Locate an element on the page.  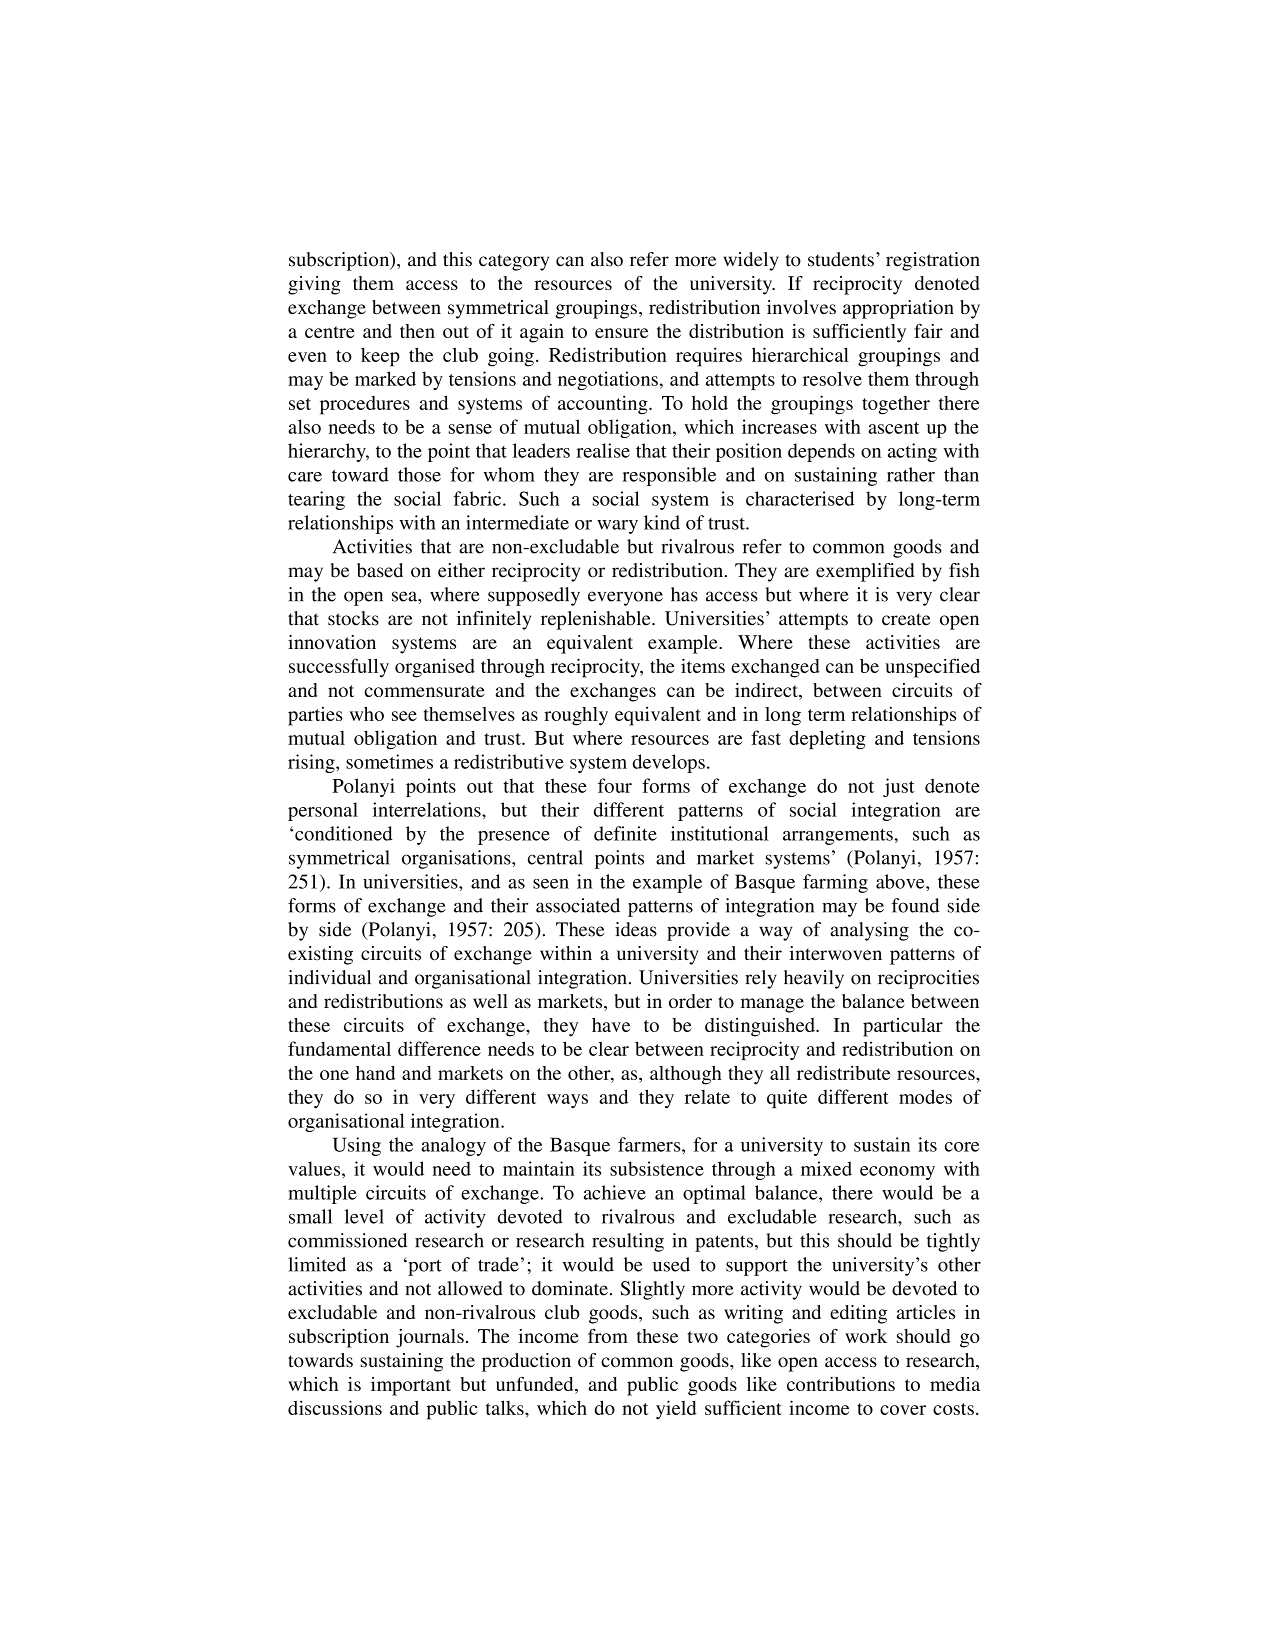
ensure is located at coordinates (621, 333).
